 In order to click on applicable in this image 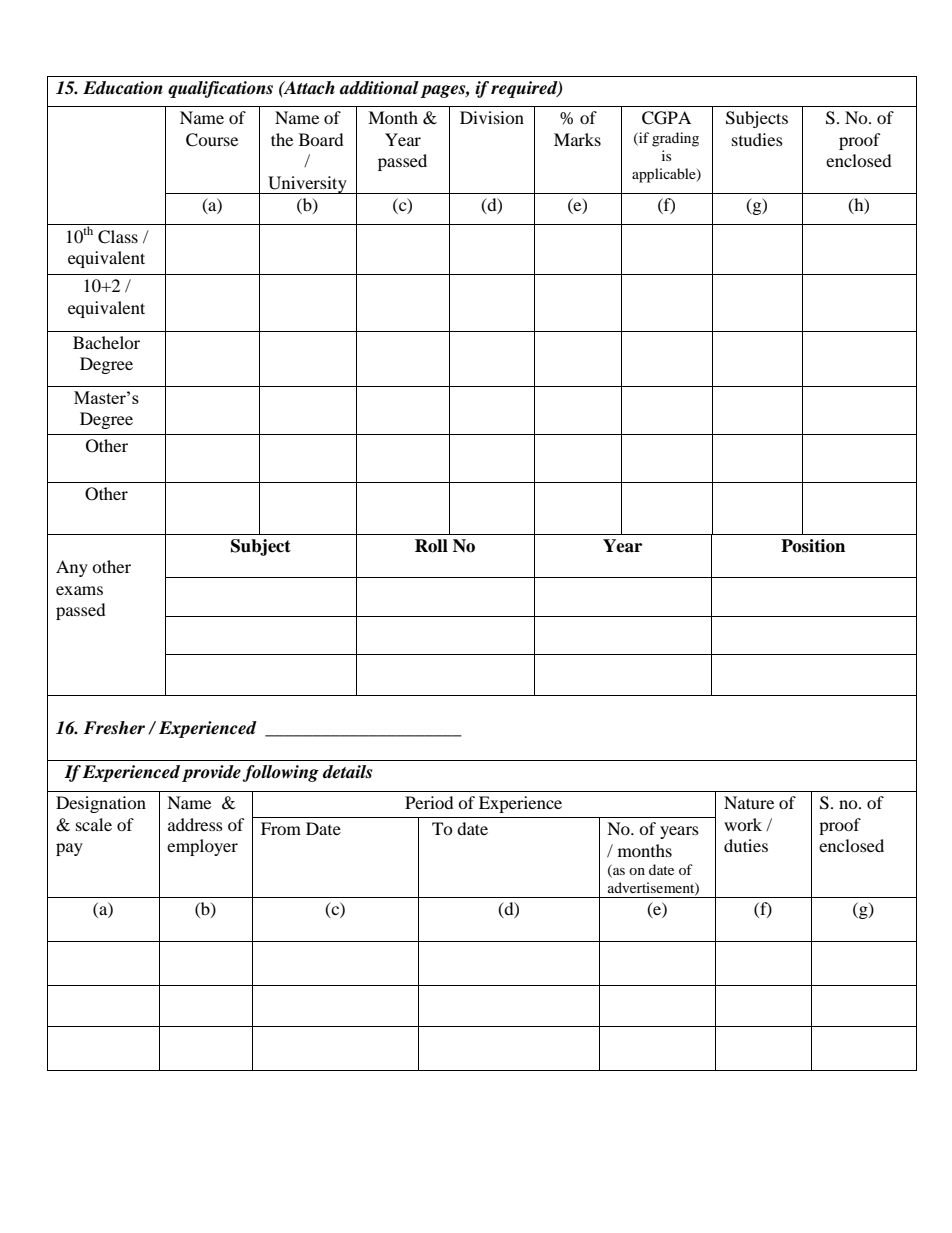, I will do `click(665, 175)`.
